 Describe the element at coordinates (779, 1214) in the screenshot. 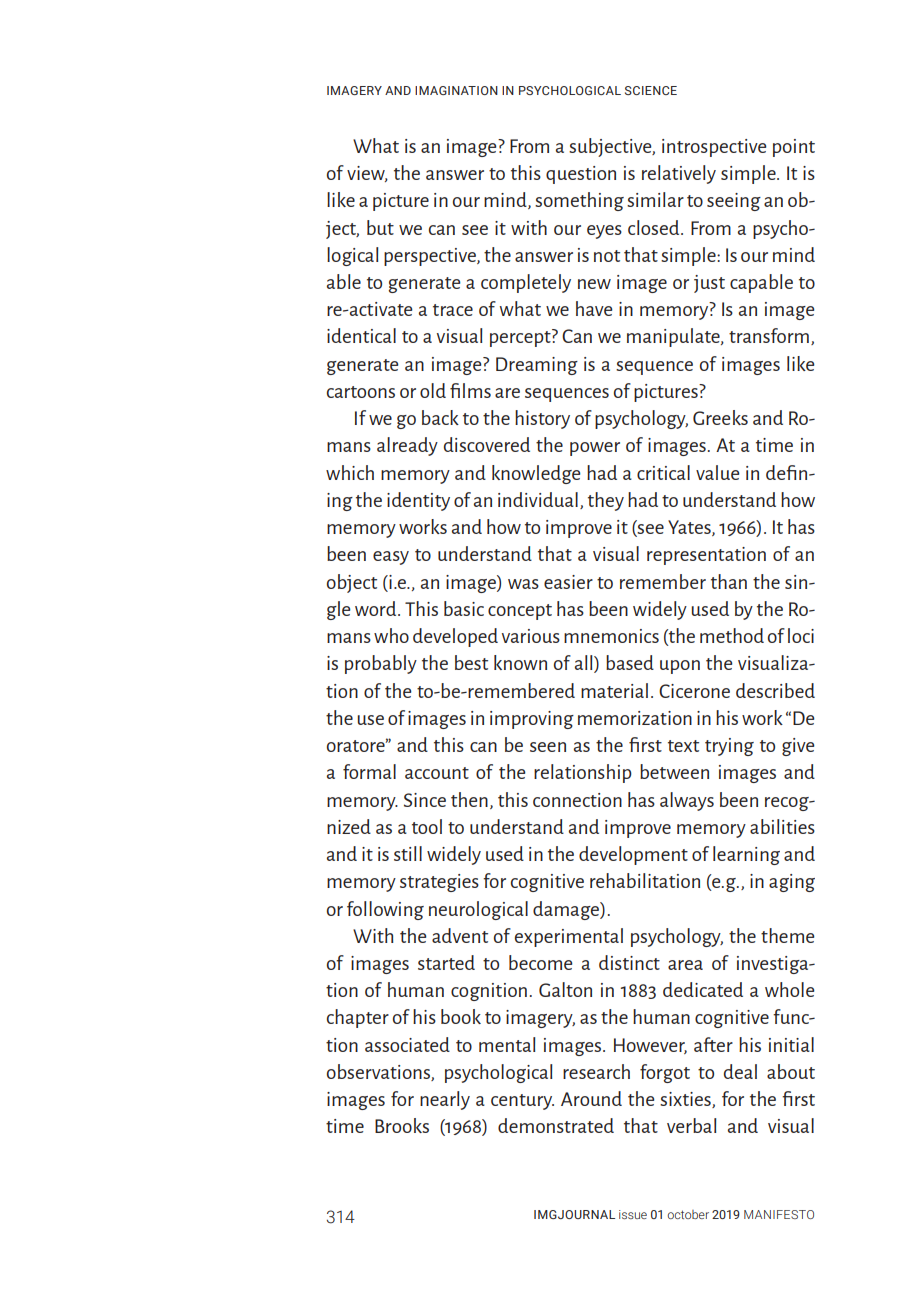

I see `MANIFESTO` at that location.
